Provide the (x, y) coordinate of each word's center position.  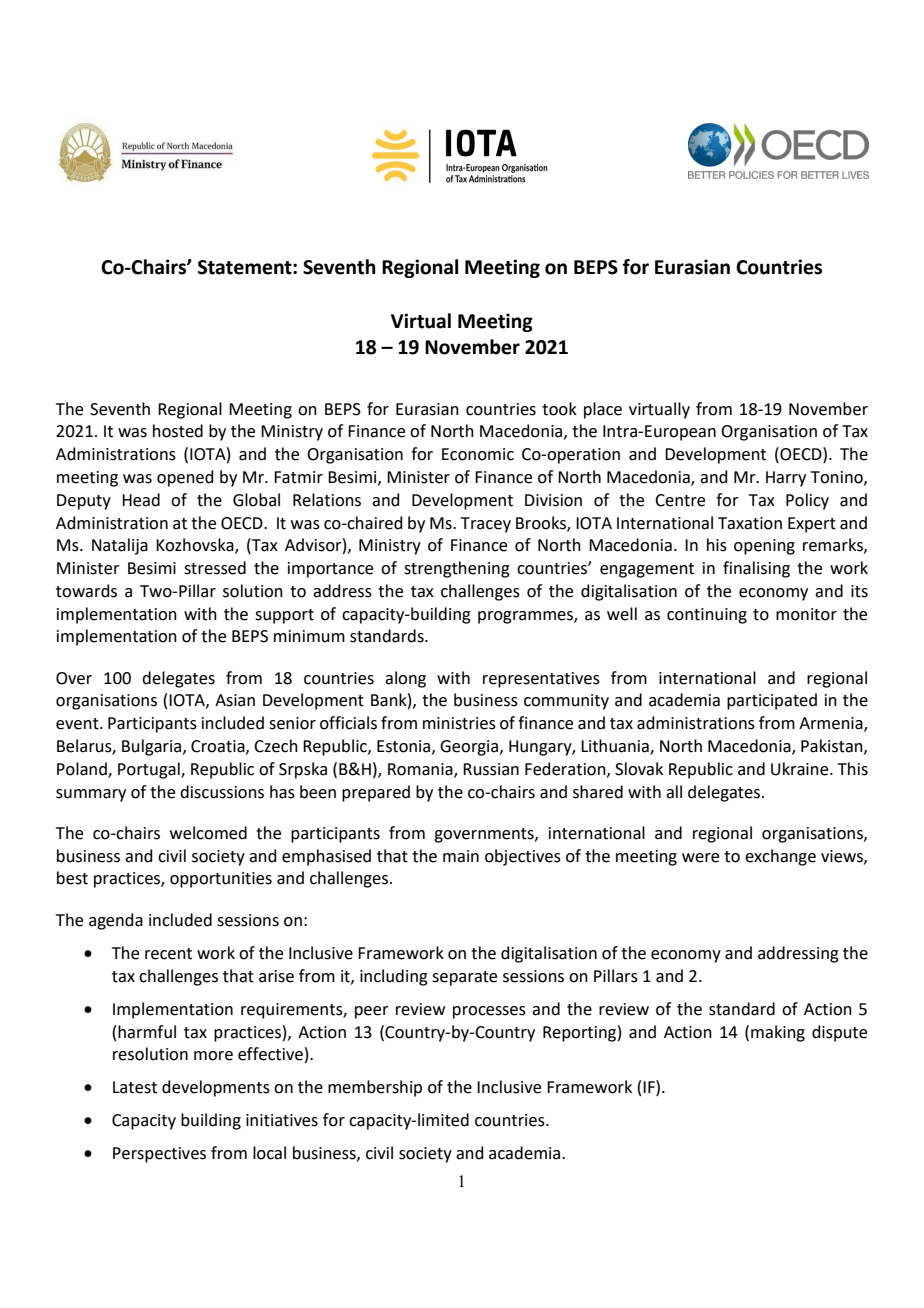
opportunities (221, 880)
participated (772, 701)
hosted (178, 431)
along (405, 679)
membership (375, 1088)
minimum (309, 636)
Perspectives (159, 1155)
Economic (478, 454)
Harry (786, 479)
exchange (780, 857)
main (461, 856)
